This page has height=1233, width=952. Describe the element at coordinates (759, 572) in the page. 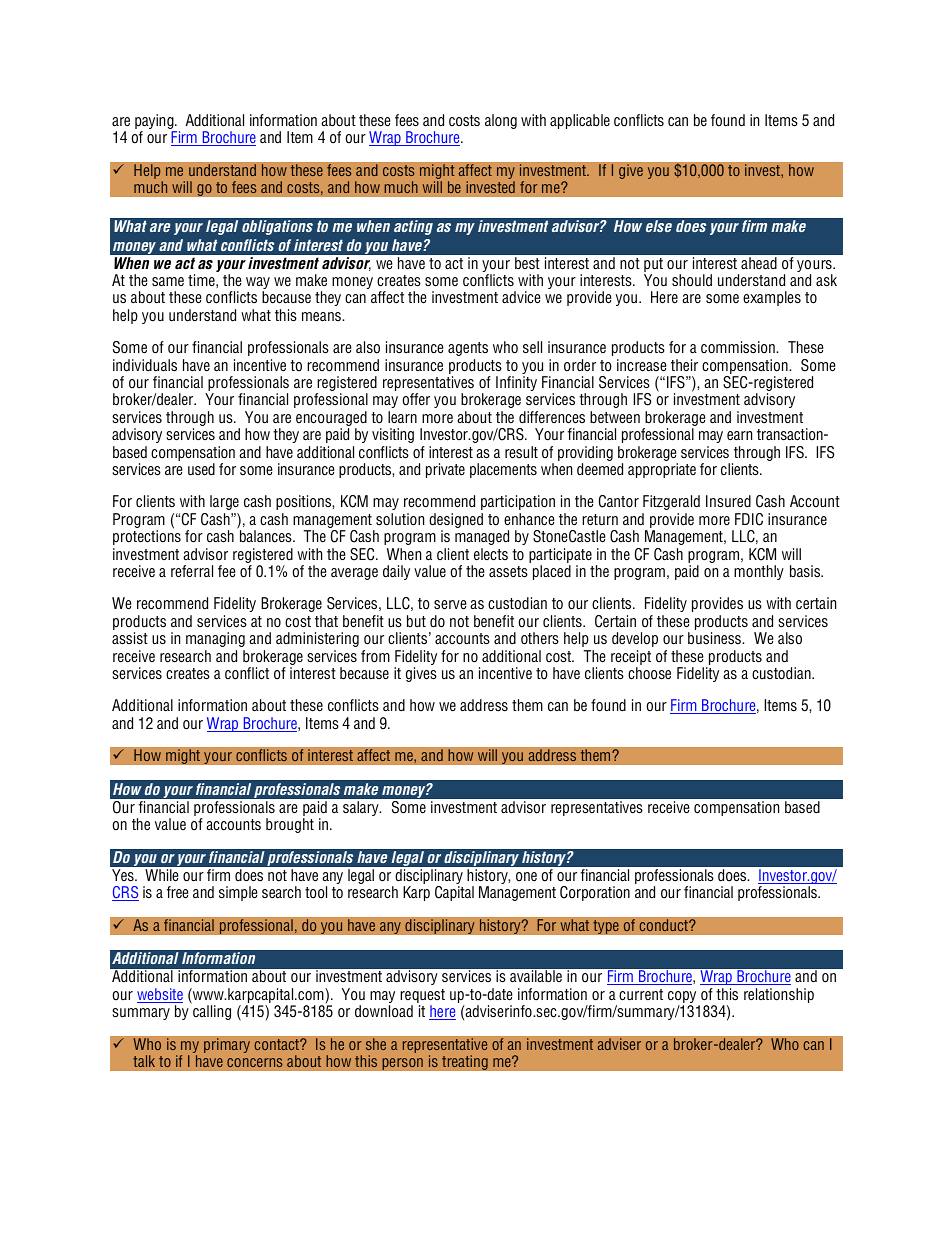

I see `monthly` at that location.
